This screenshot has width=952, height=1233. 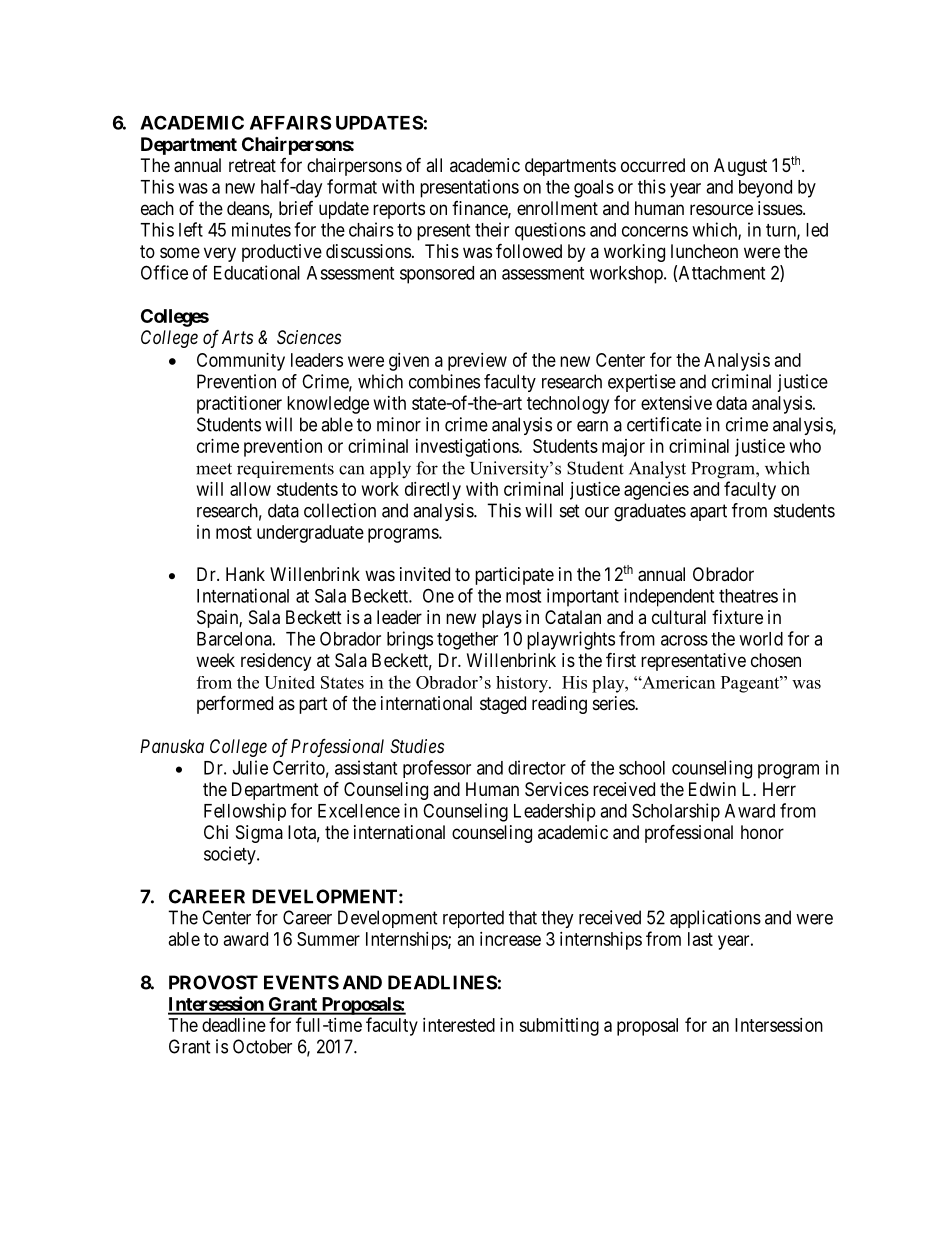 I want to click on October, so click(x=262, y=1046).
